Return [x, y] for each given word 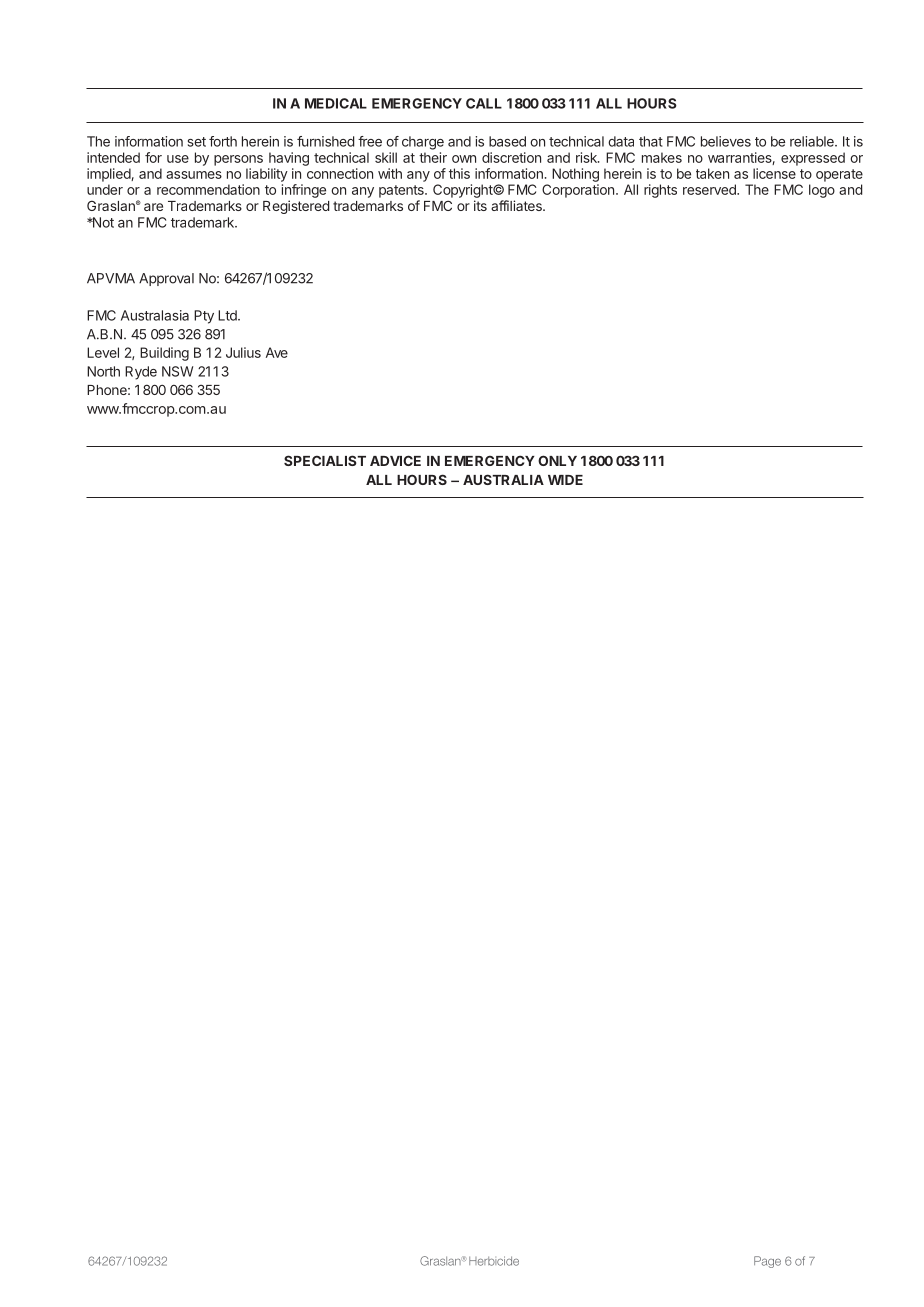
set [197, 142]
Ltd [228, 315]
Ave [277, 352]
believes [726, 141]
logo [822, 191]
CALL [484, 103]
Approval [166, 279]
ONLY [557, 460]
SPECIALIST [325, 460]
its [480, 205]
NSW [177, 371]
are [153, 207]
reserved [710, 189]
